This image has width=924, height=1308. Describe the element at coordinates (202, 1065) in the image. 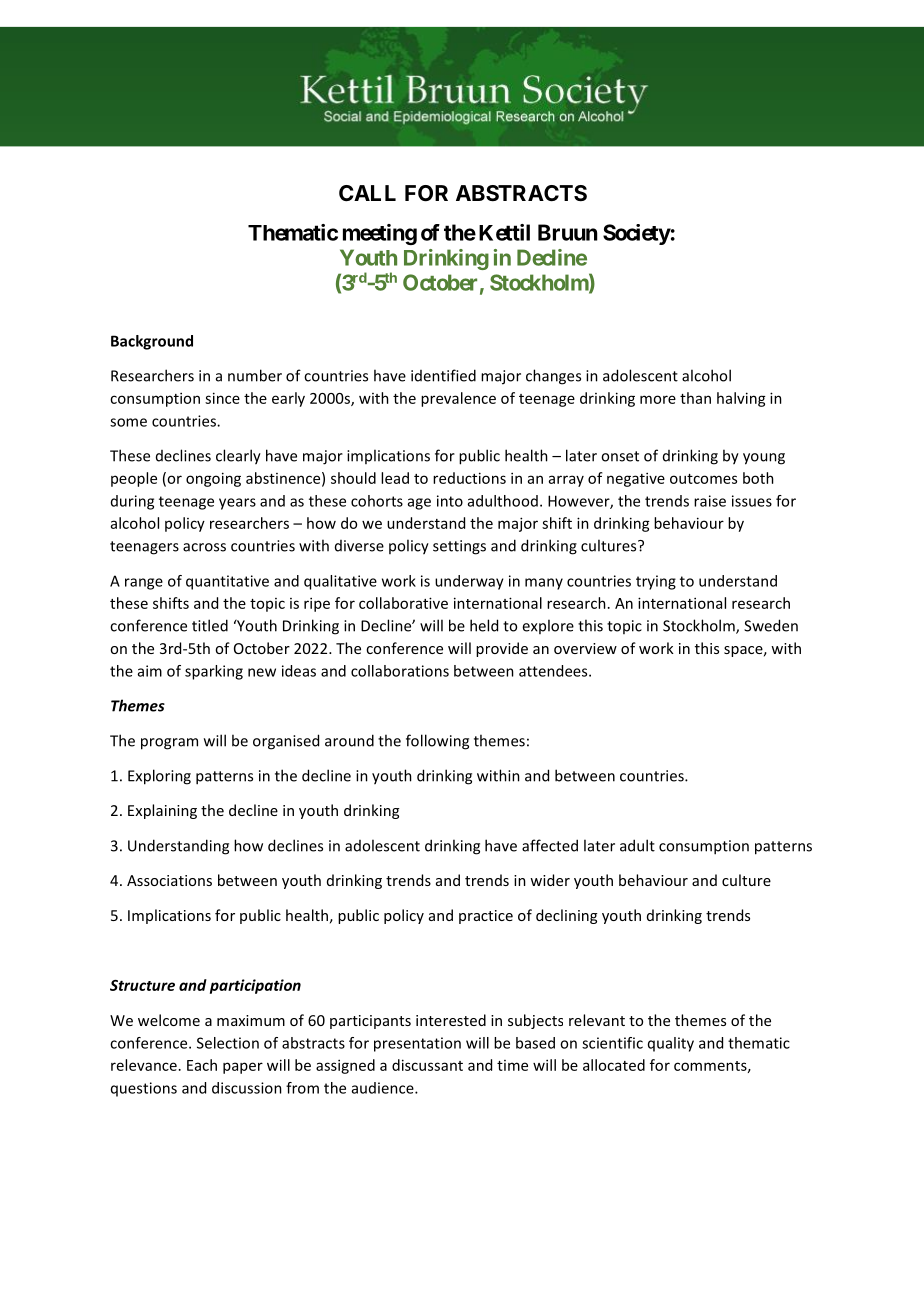

I see `Each` at that location.
